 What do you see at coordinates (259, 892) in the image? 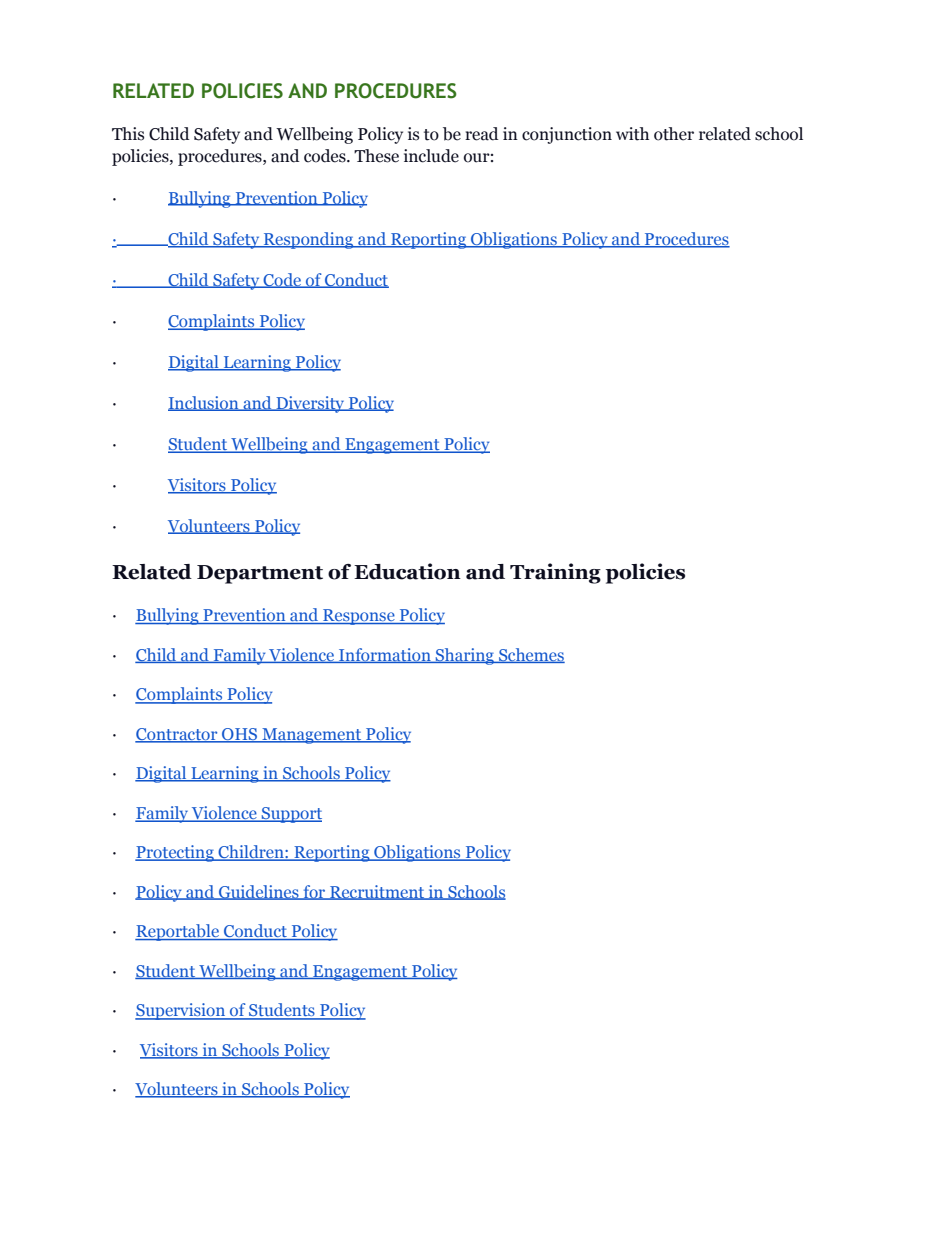
I see `Guidelines` at bounding box center [259, 892].
